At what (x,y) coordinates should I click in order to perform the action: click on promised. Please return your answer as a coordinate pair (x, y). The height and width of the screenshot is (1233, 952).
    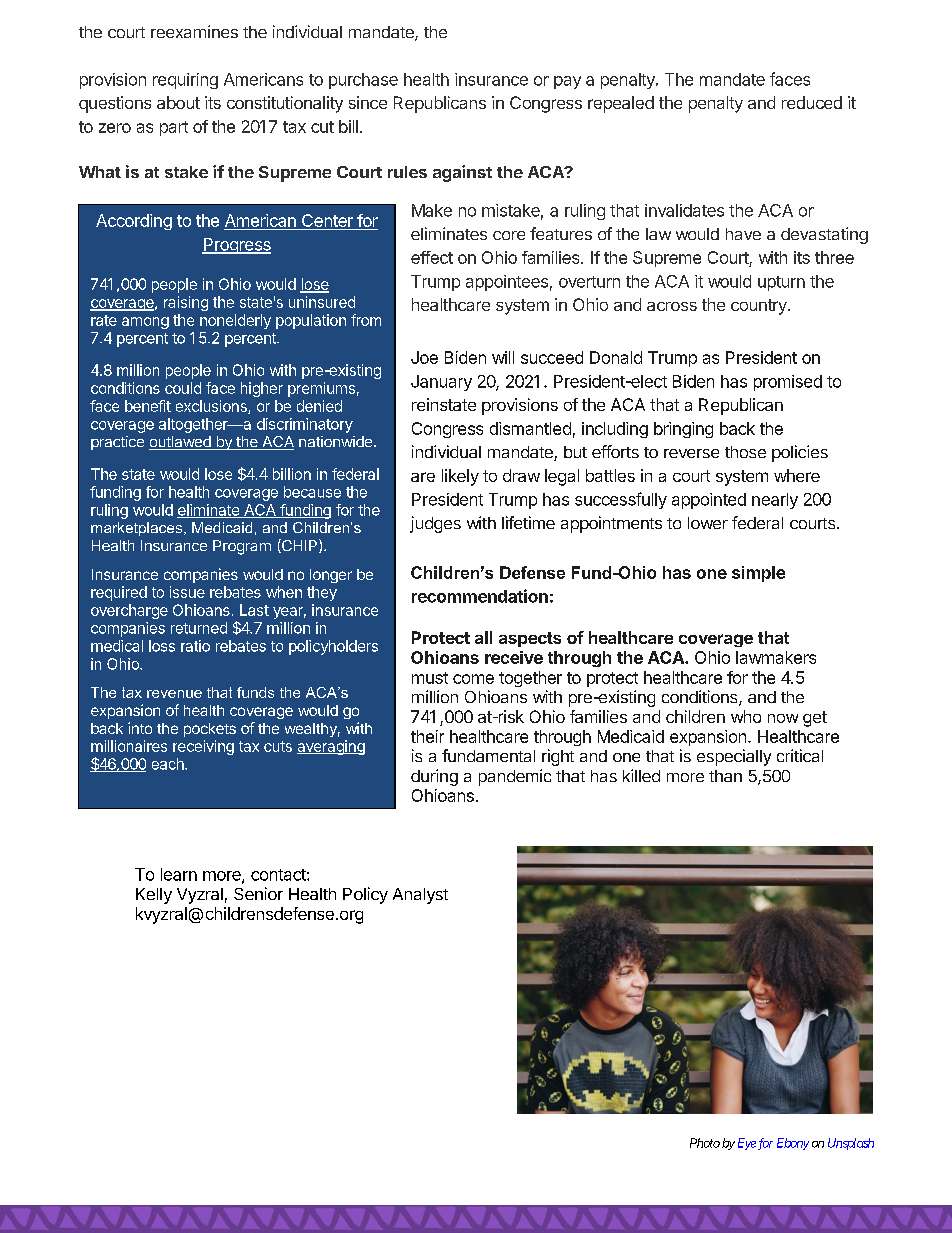
    Looking at the image, I should click on (788, 383).
